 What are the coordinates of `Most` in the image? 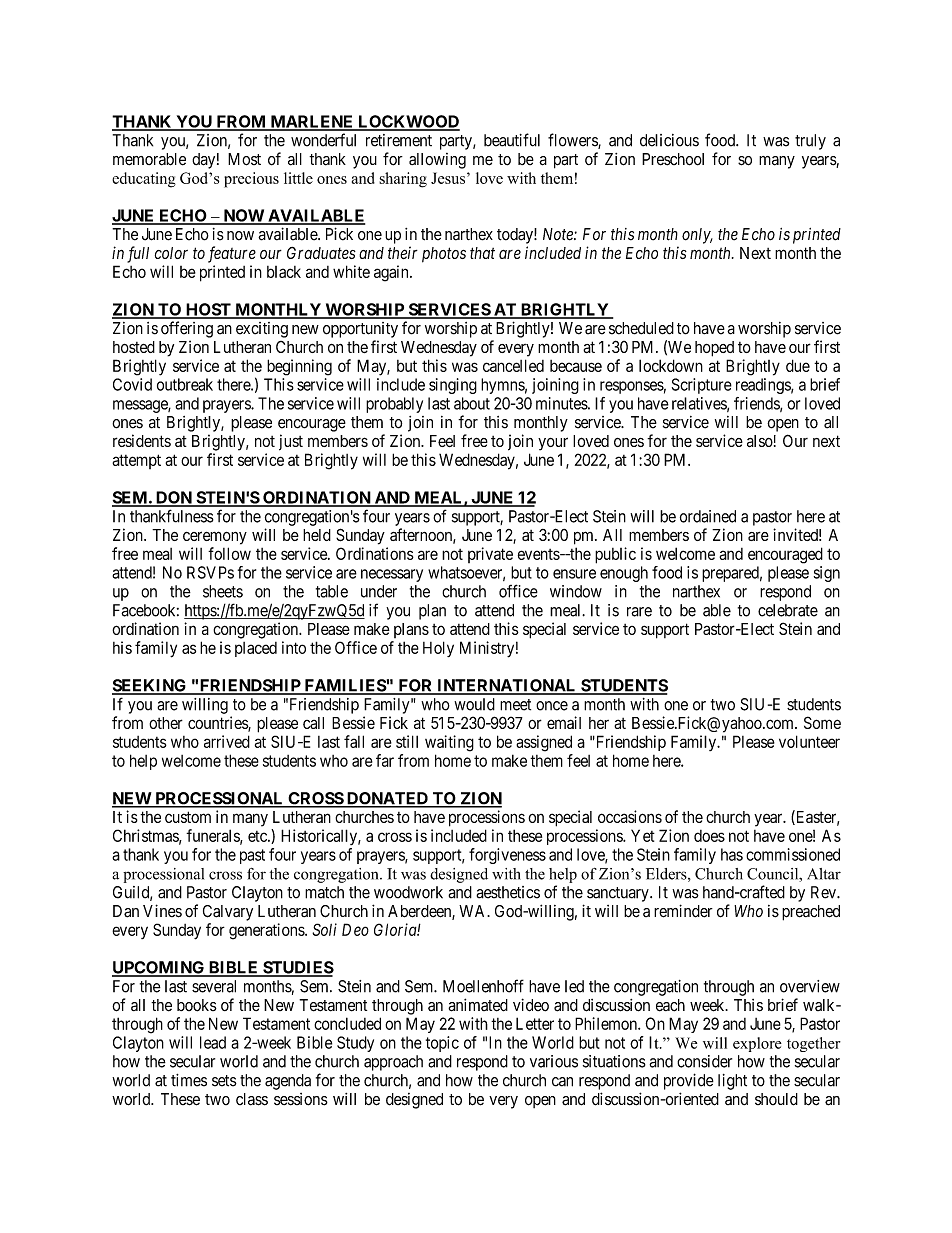 It's located at (244, 159).
